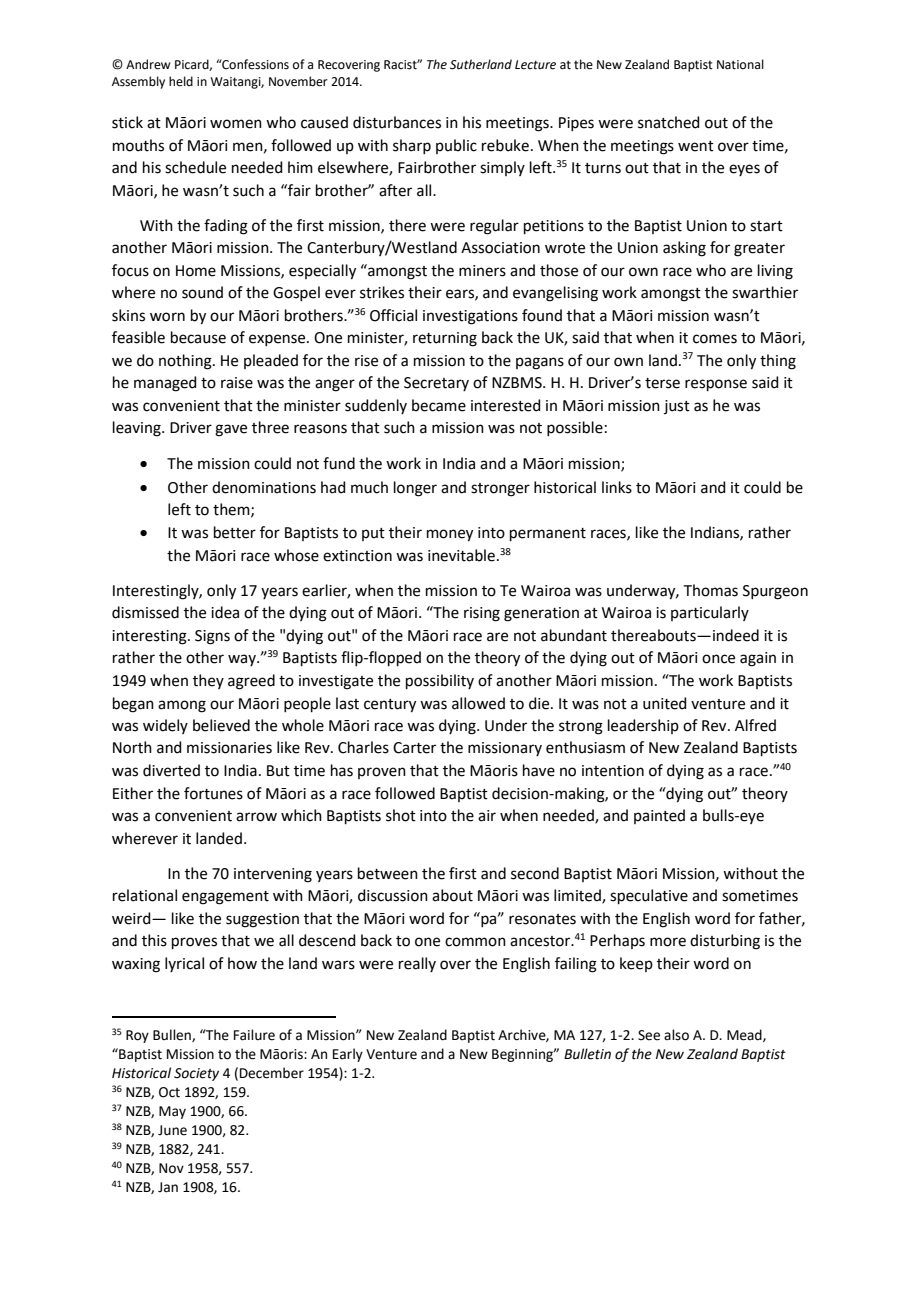  I want to click on public, so click(456, 146).
